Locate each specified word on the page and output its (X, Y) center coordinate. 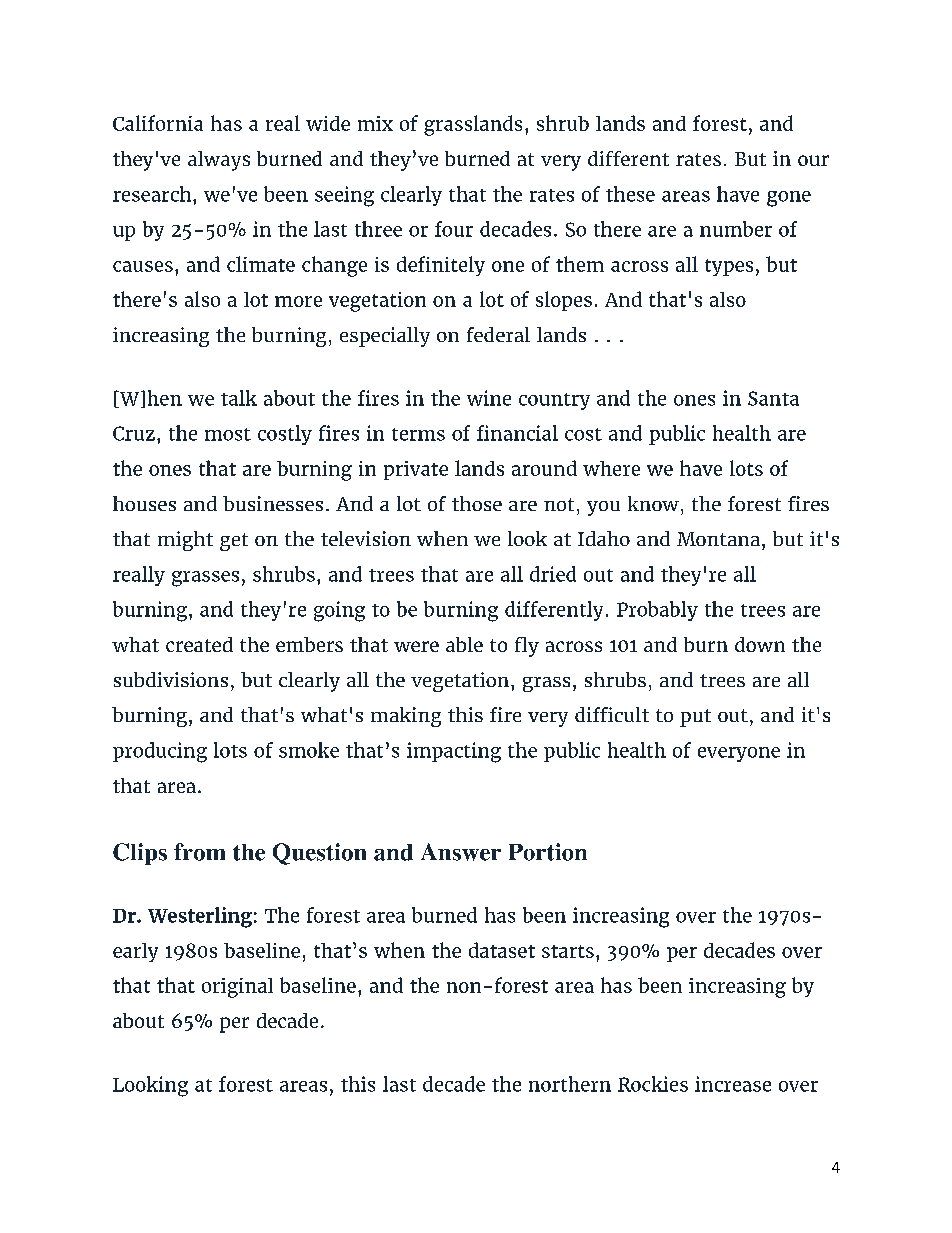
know (653, 503)
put (695, 718)
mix (375, 123)
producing (160, 752)
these (630, 194)
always (219, 161)
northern (570, 1084)
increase (733, 1084)
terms (418, 434)
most (228, 434)
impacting (454, 752)
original (237, 988)
